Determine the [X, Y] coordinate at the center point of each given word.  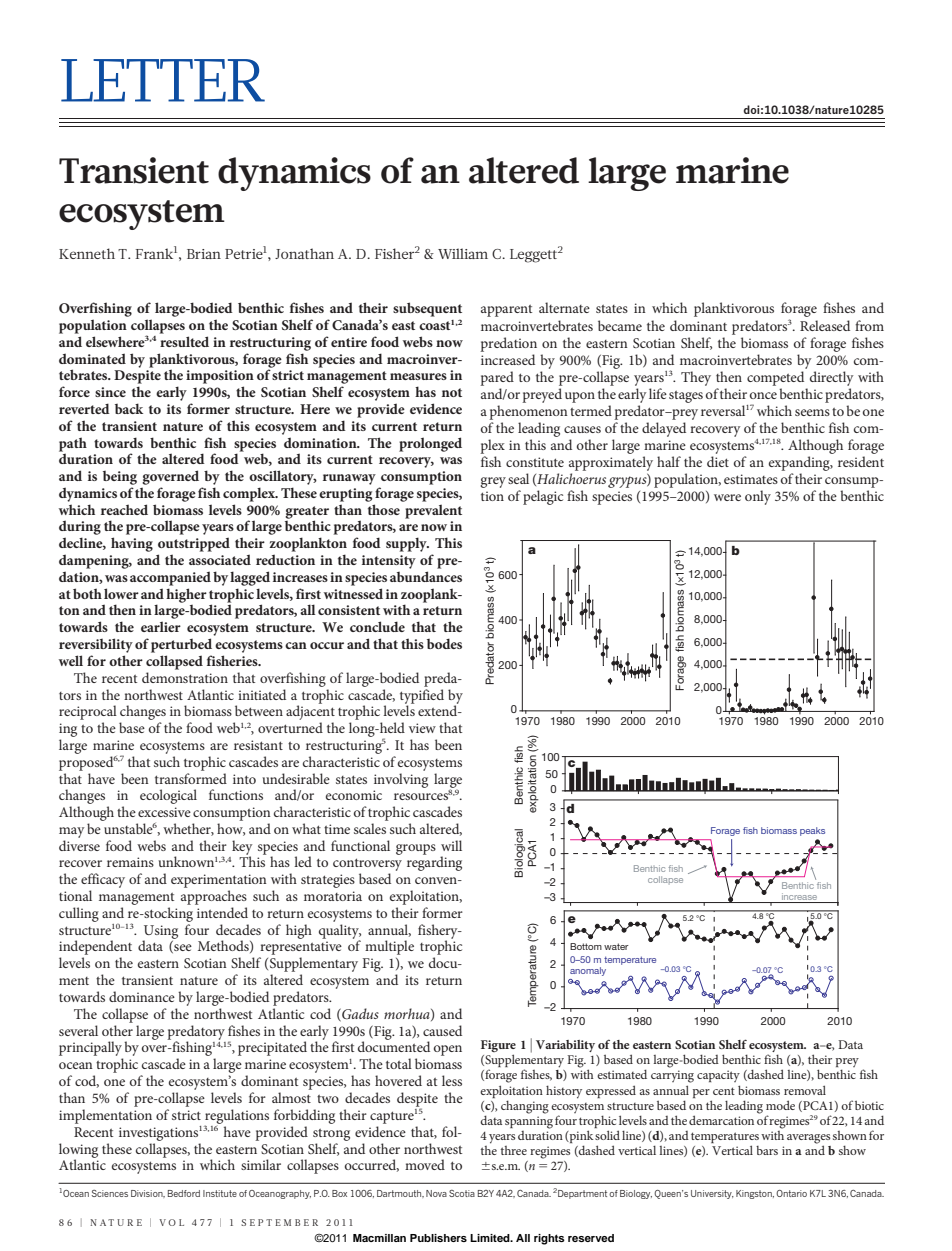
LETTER [163, 80]
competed [775, 378]
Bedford [184, 1193]
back [129, 408]
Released [825, 325]
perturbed [181, 645]
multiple [389, 947]
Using [160, 933]
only [758, 497]
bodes [444, 643]
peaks [812, 831]
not [452, 392]
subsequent [427, 309]
